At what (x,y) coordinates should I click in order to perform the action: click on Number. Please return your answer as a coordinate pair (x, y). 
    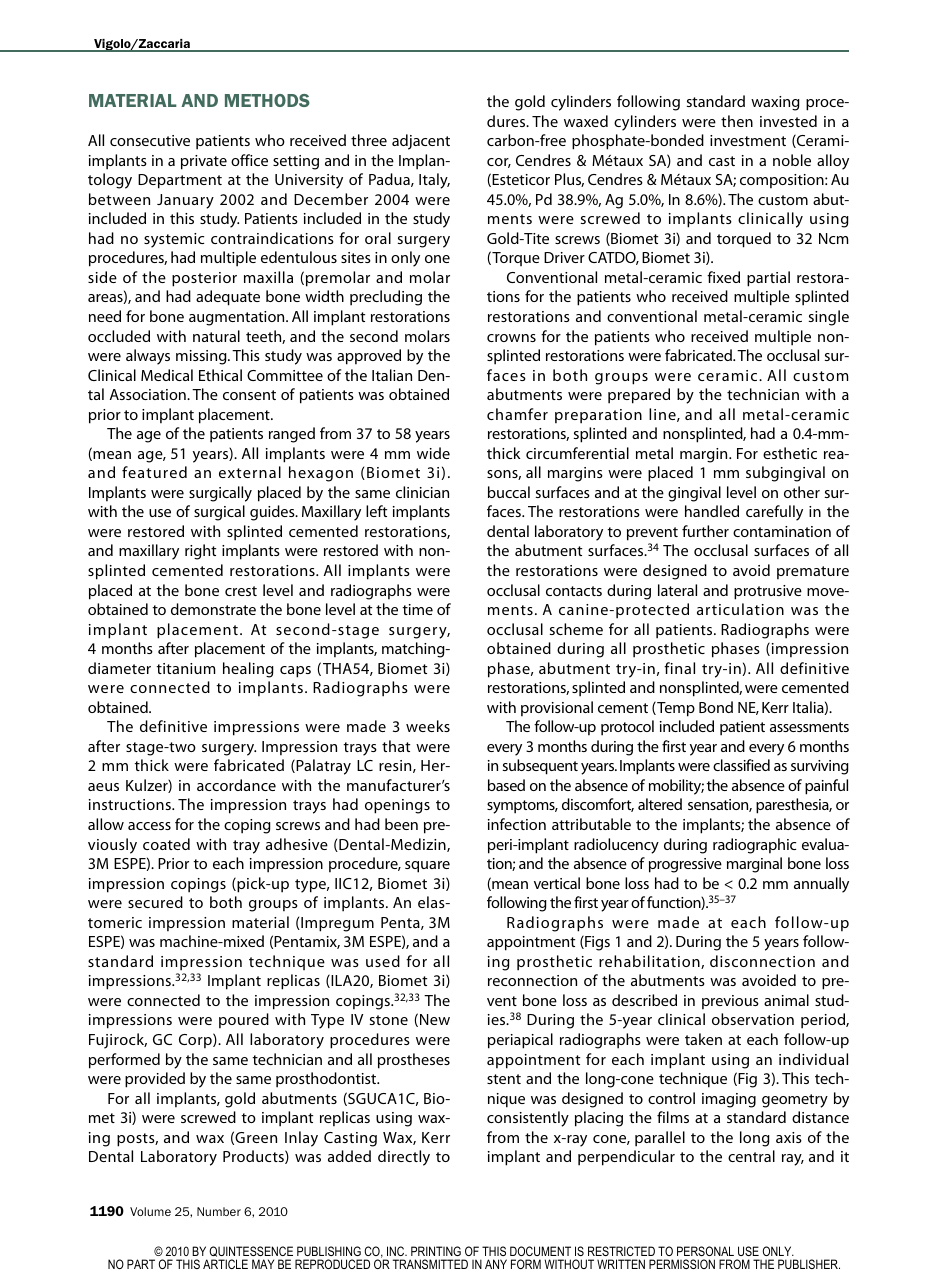
    Looking at the image, I should click on (219, 1211).
